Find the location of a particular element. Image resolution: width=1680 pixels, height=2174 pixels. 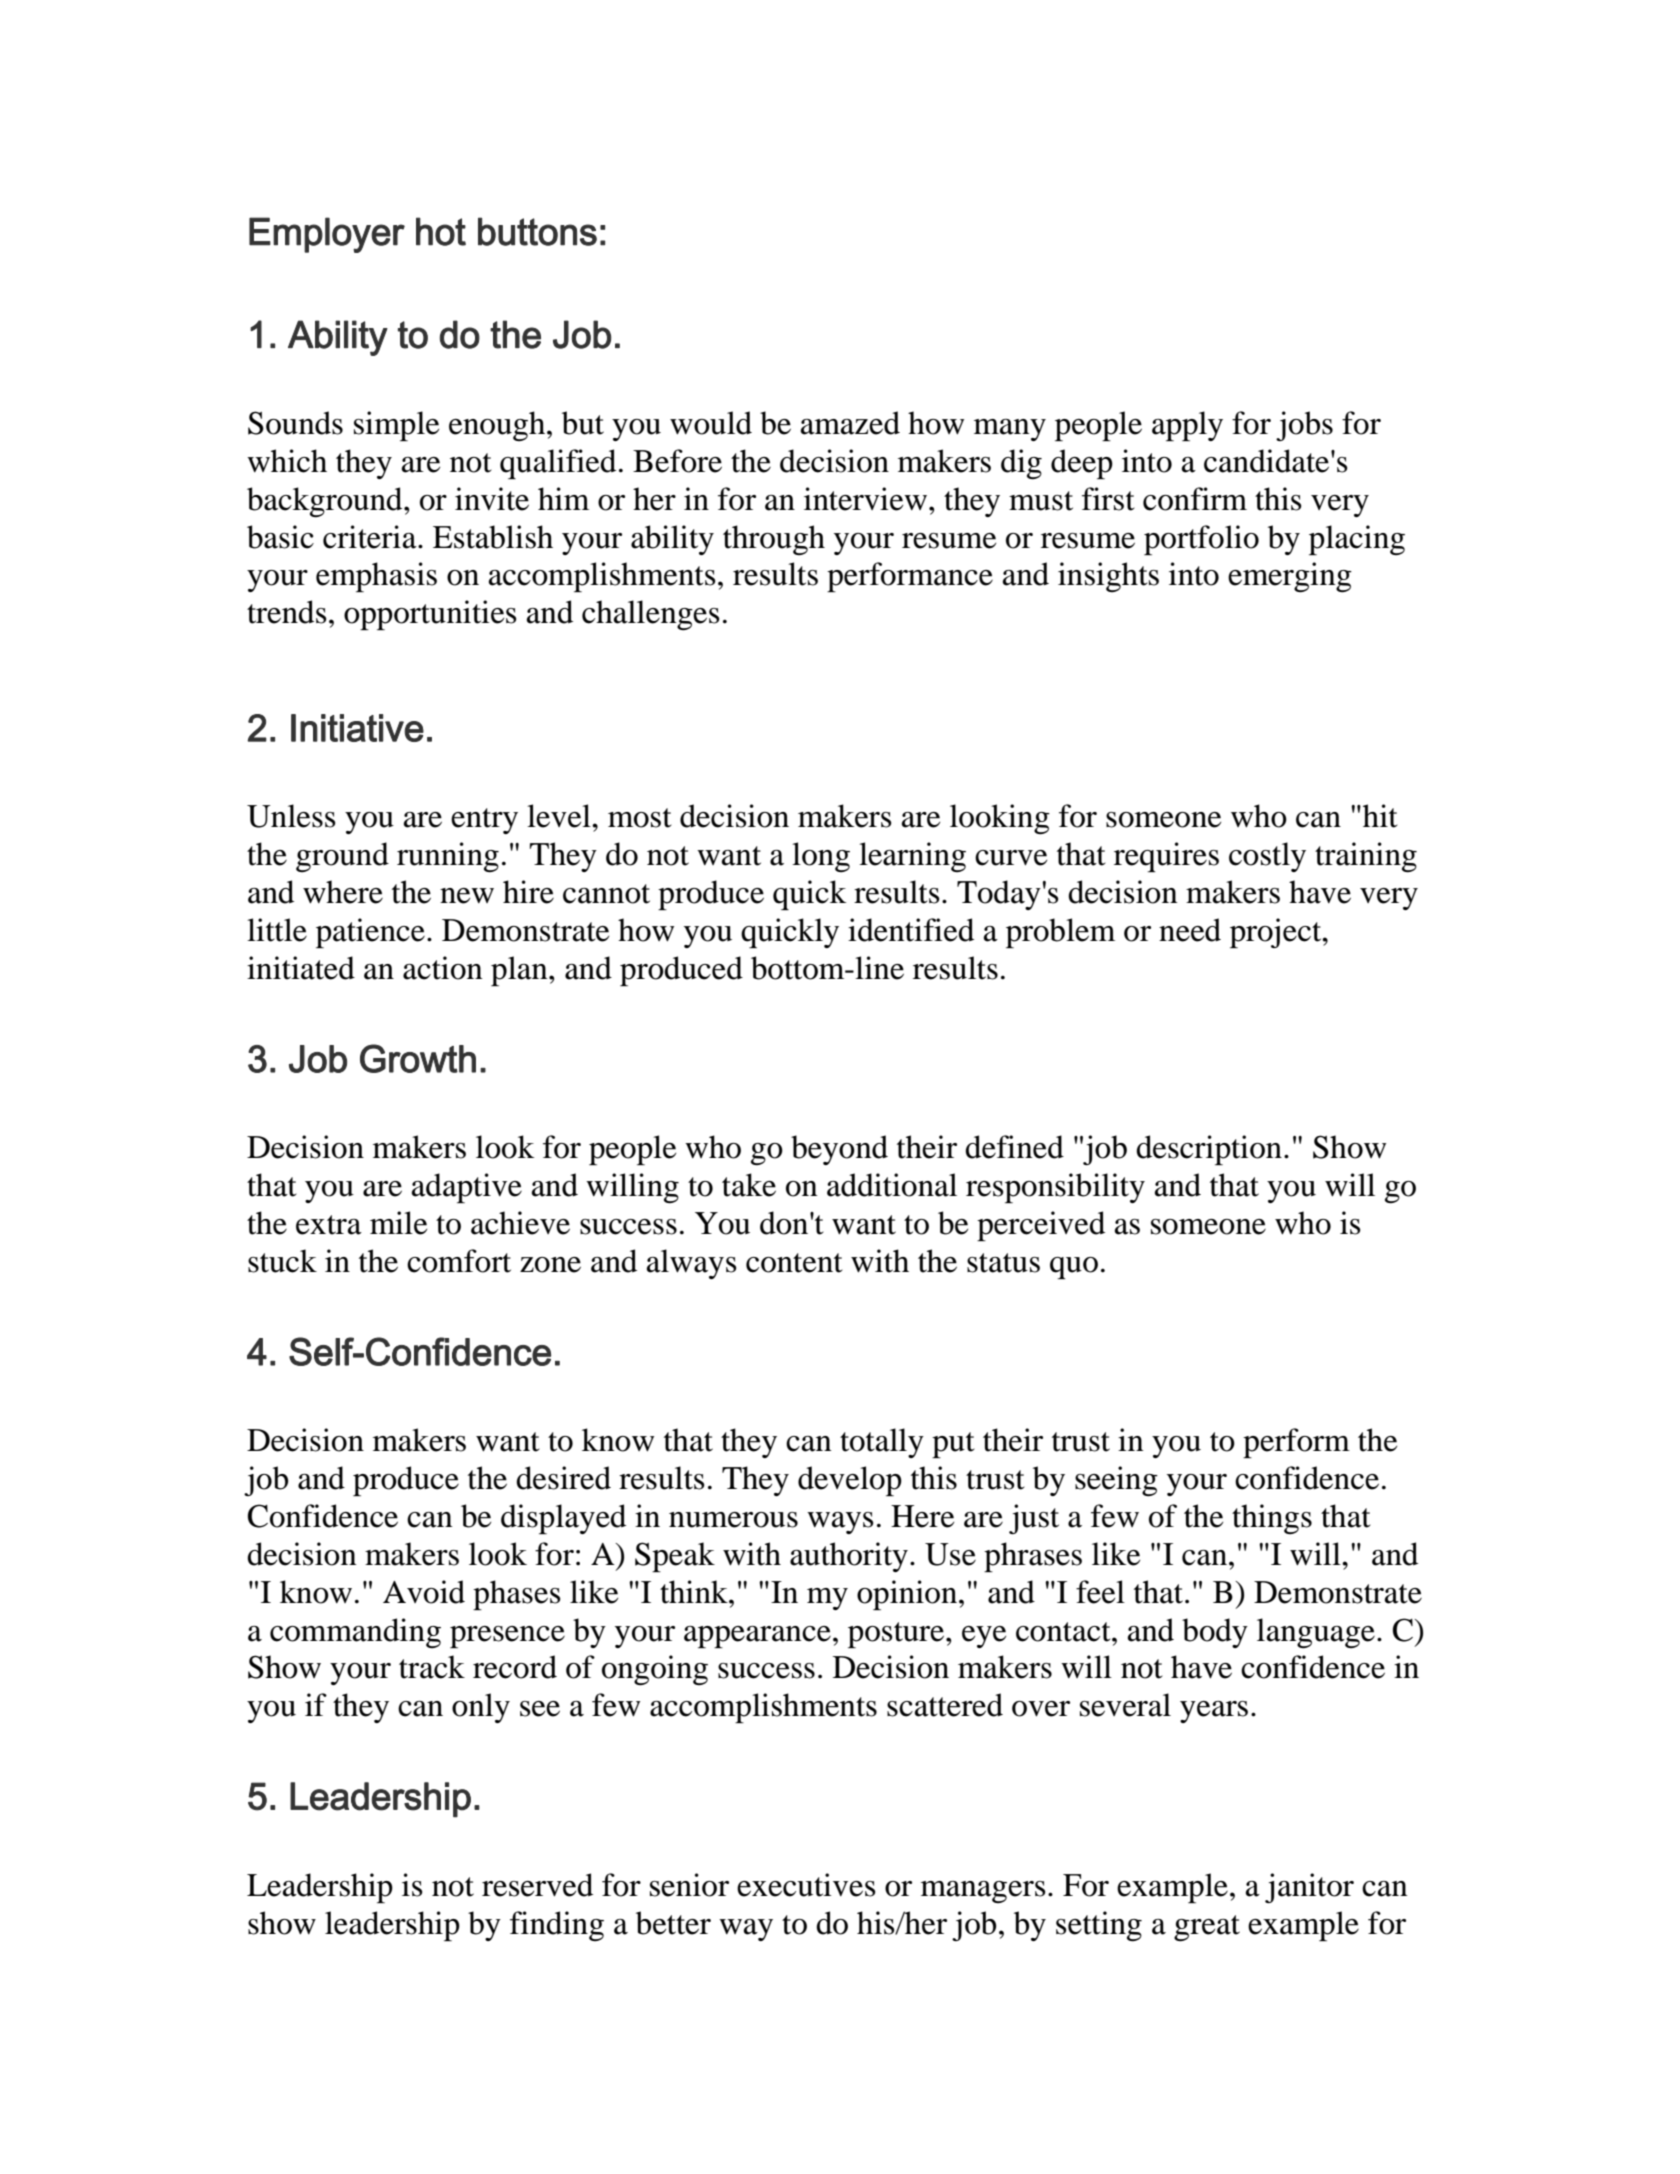

janitor is located at coordinates (1309, 1888).
